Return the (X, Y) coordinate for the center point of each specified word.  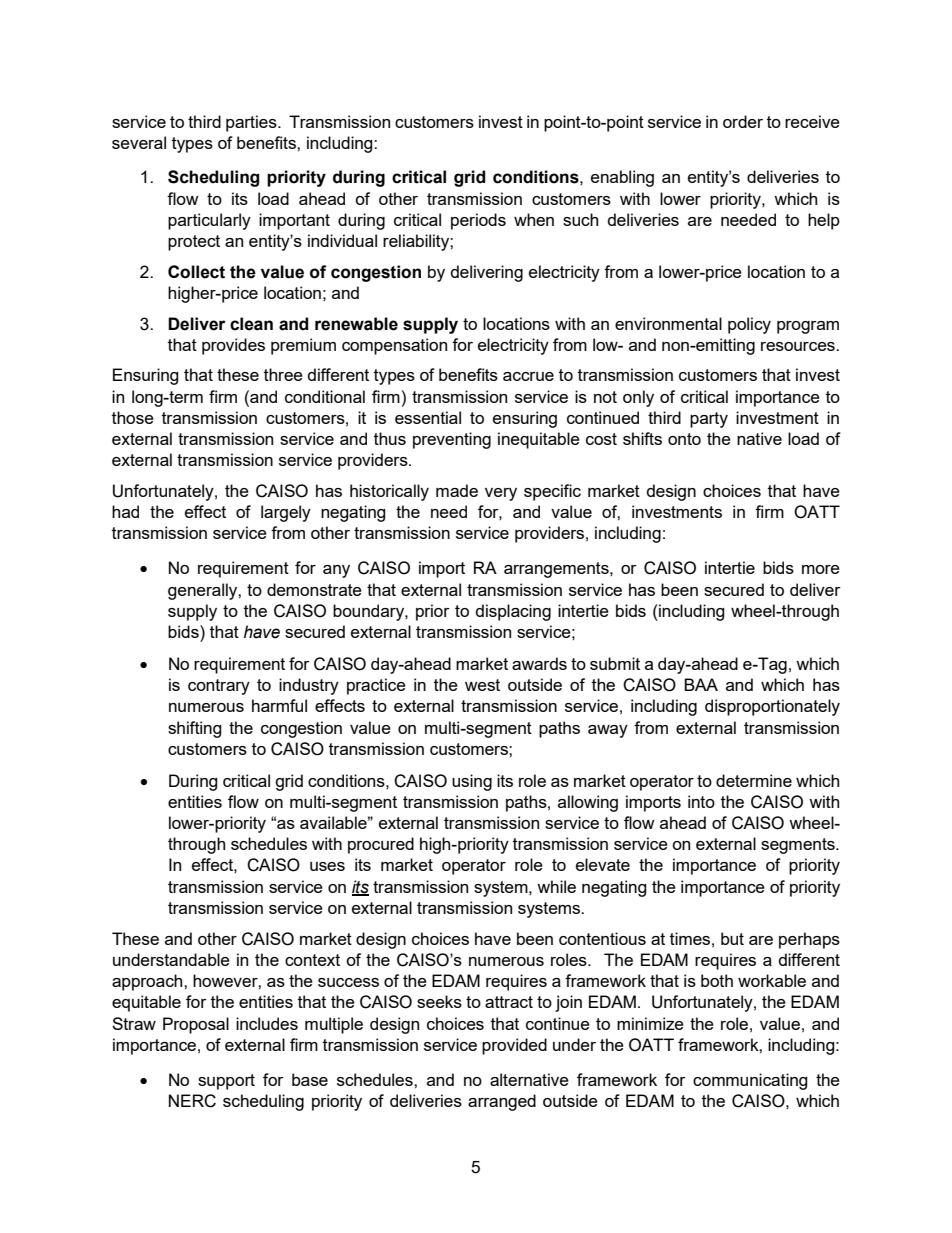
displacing (513, 612)
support (226, 1082)
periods (478, 221)
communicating (750, 1081)
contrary (219, 687)
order (743, 121)
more (821, 569)
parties (252, 123)
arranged (502, 1102)
